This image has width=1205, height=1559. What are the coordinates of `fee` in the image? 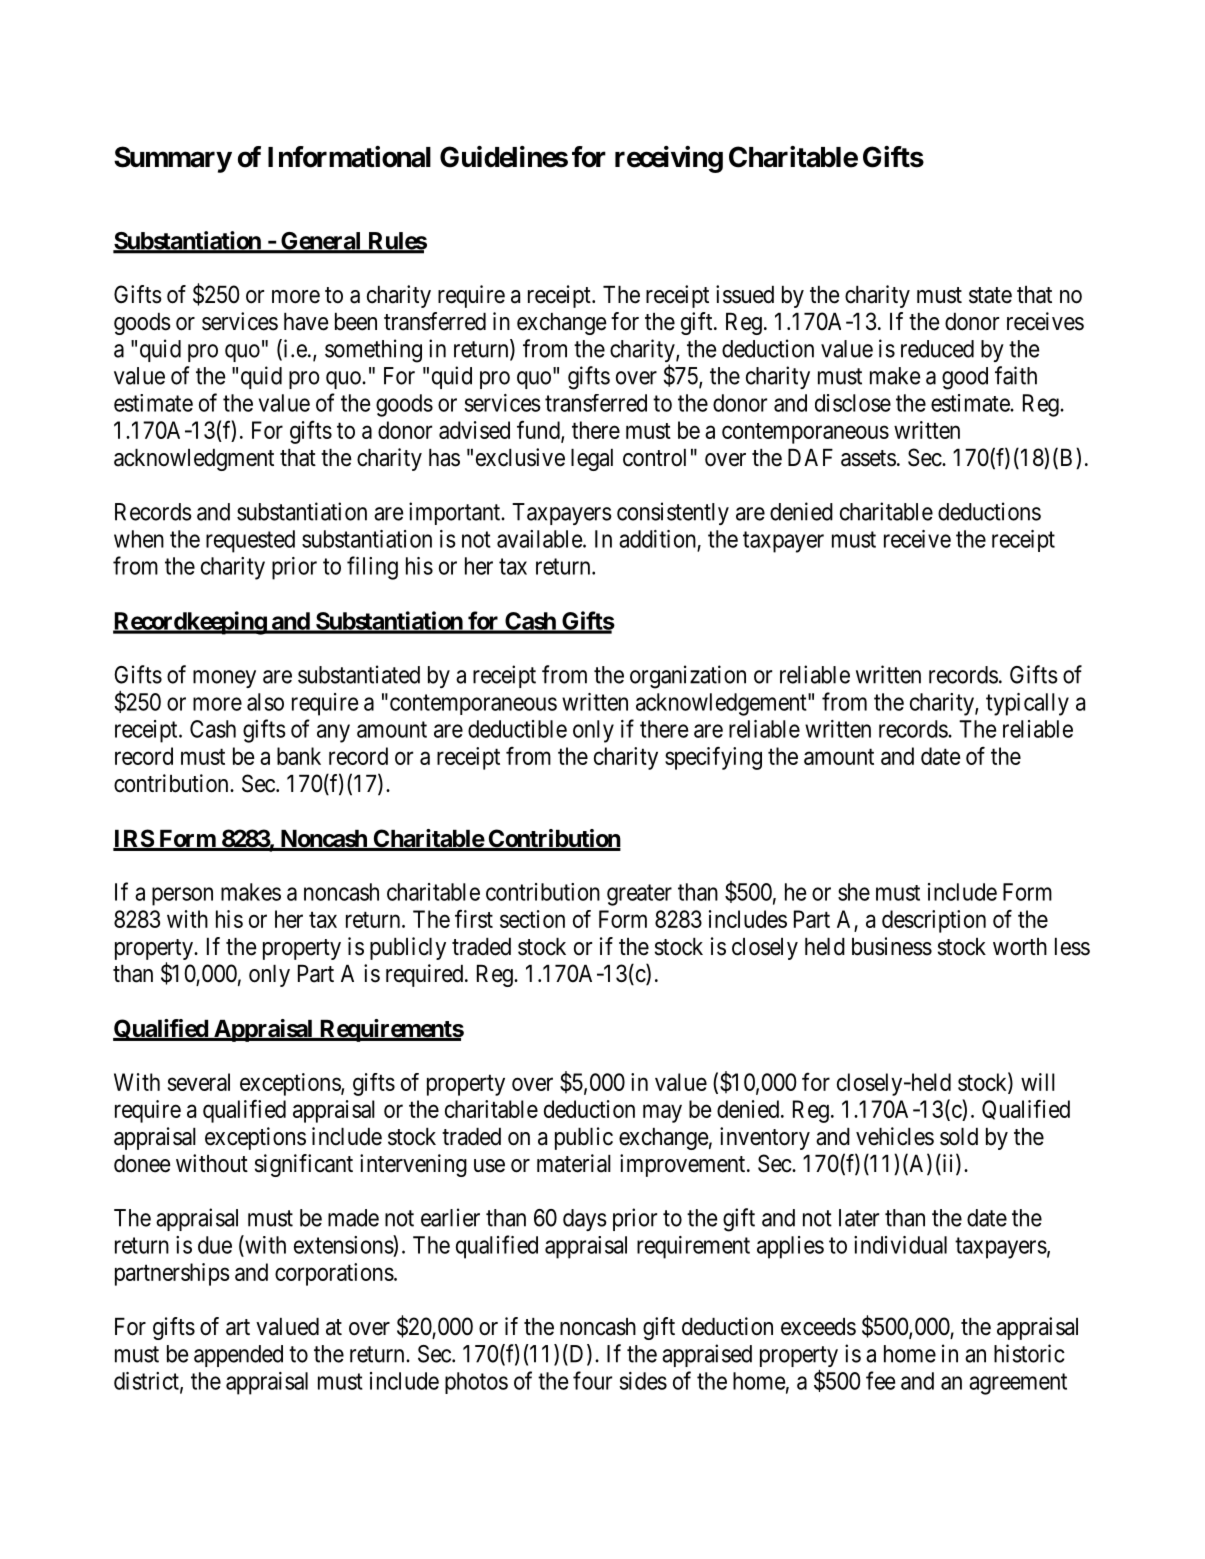 It's located at (880, 1380).
